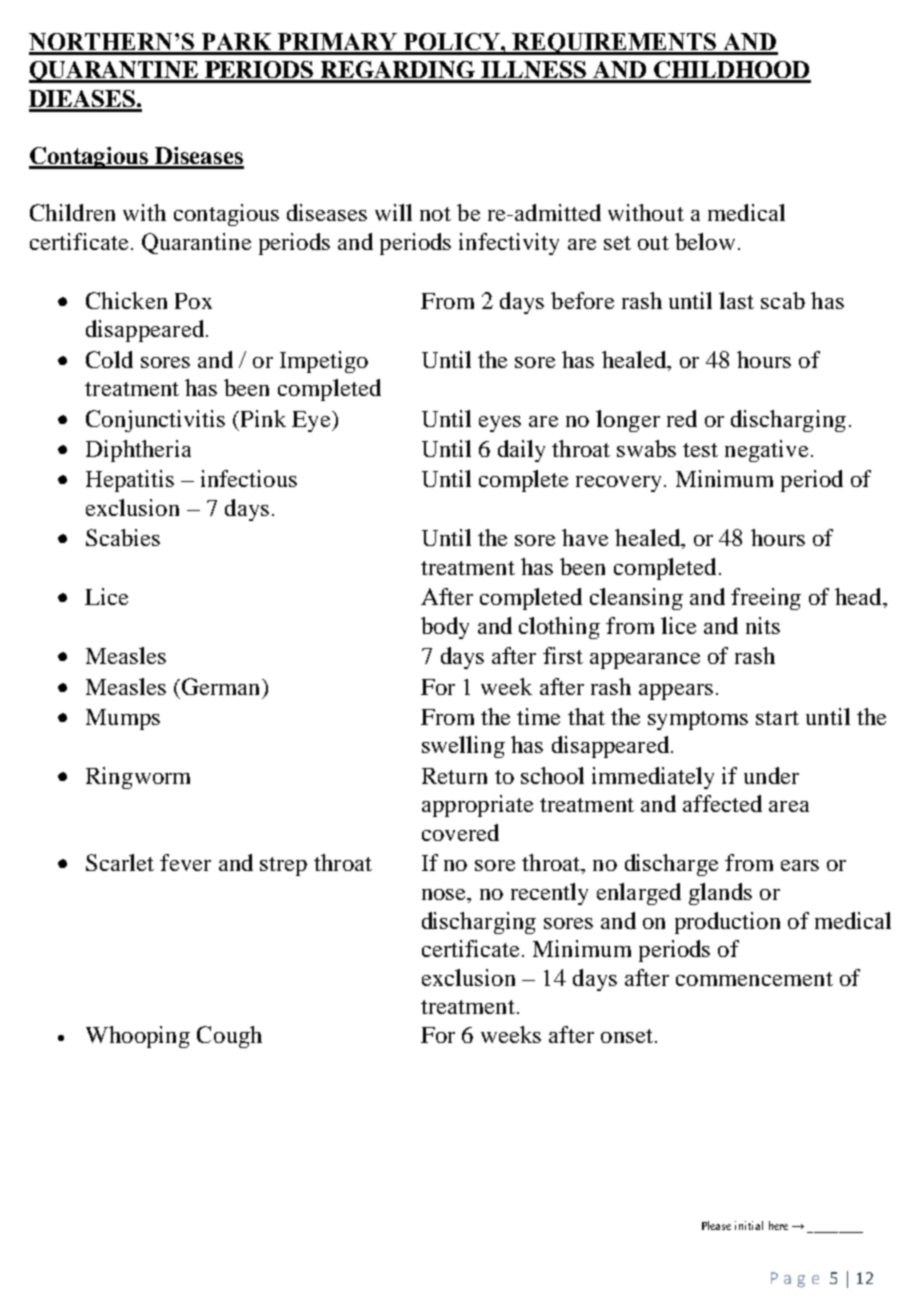 The image size is (924, 1308). I want to click on Whooping, so click(138, 1037).
